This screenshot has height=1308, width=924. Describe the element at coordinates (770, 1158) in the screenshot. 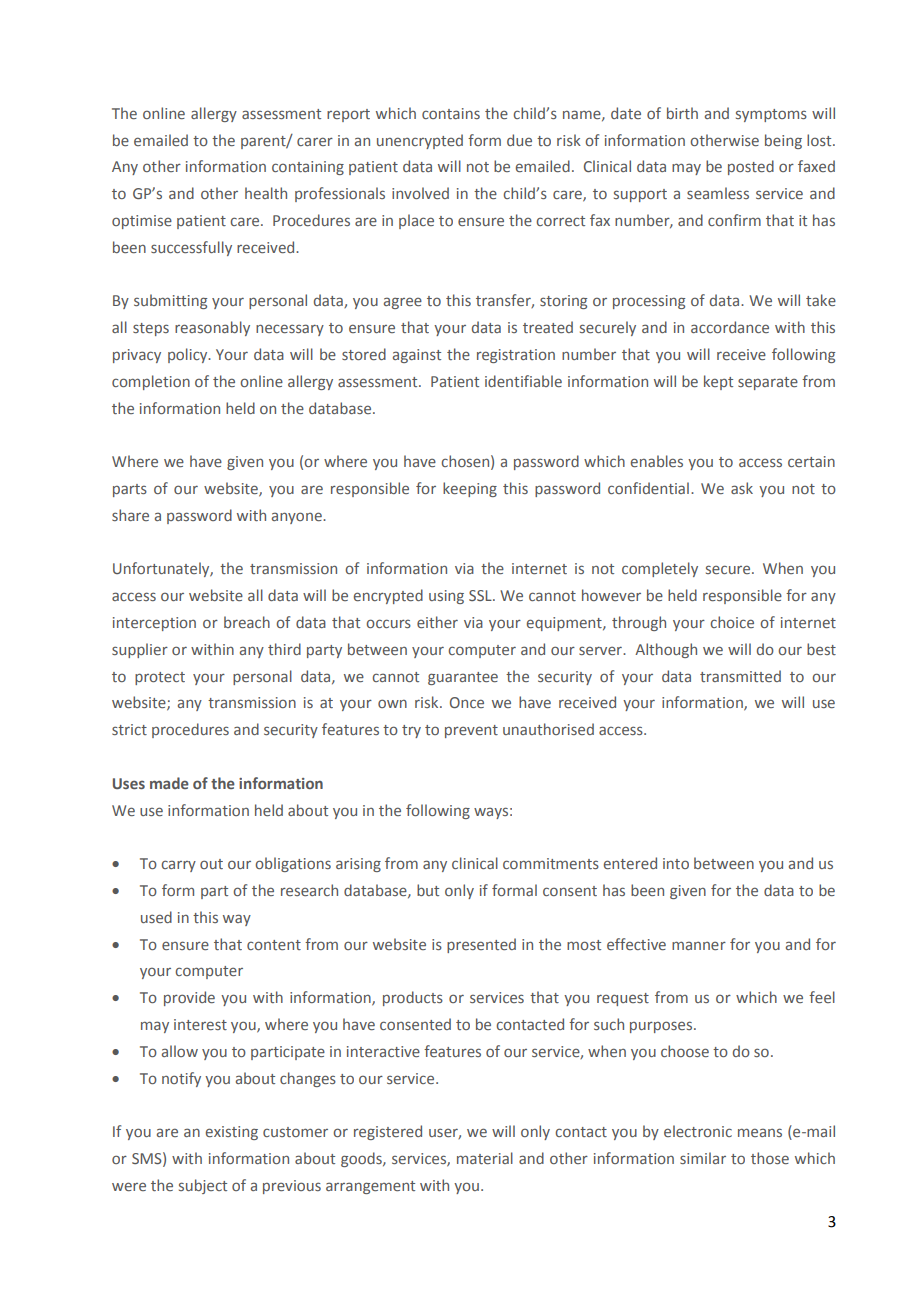

I see `those` at that location.
